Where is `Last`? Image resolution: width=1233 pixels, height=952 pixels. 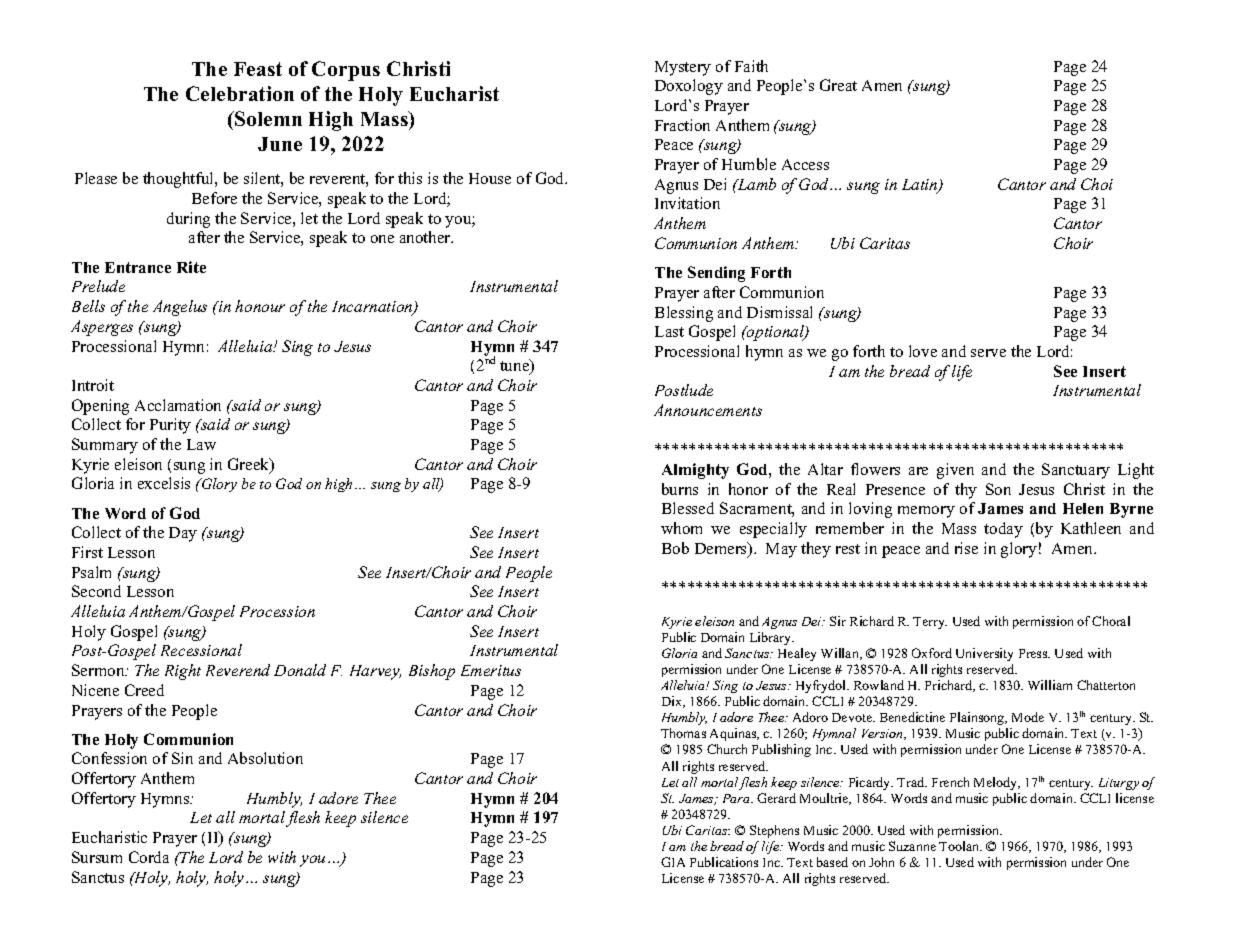
Last is located at coordinates (669, 331).
